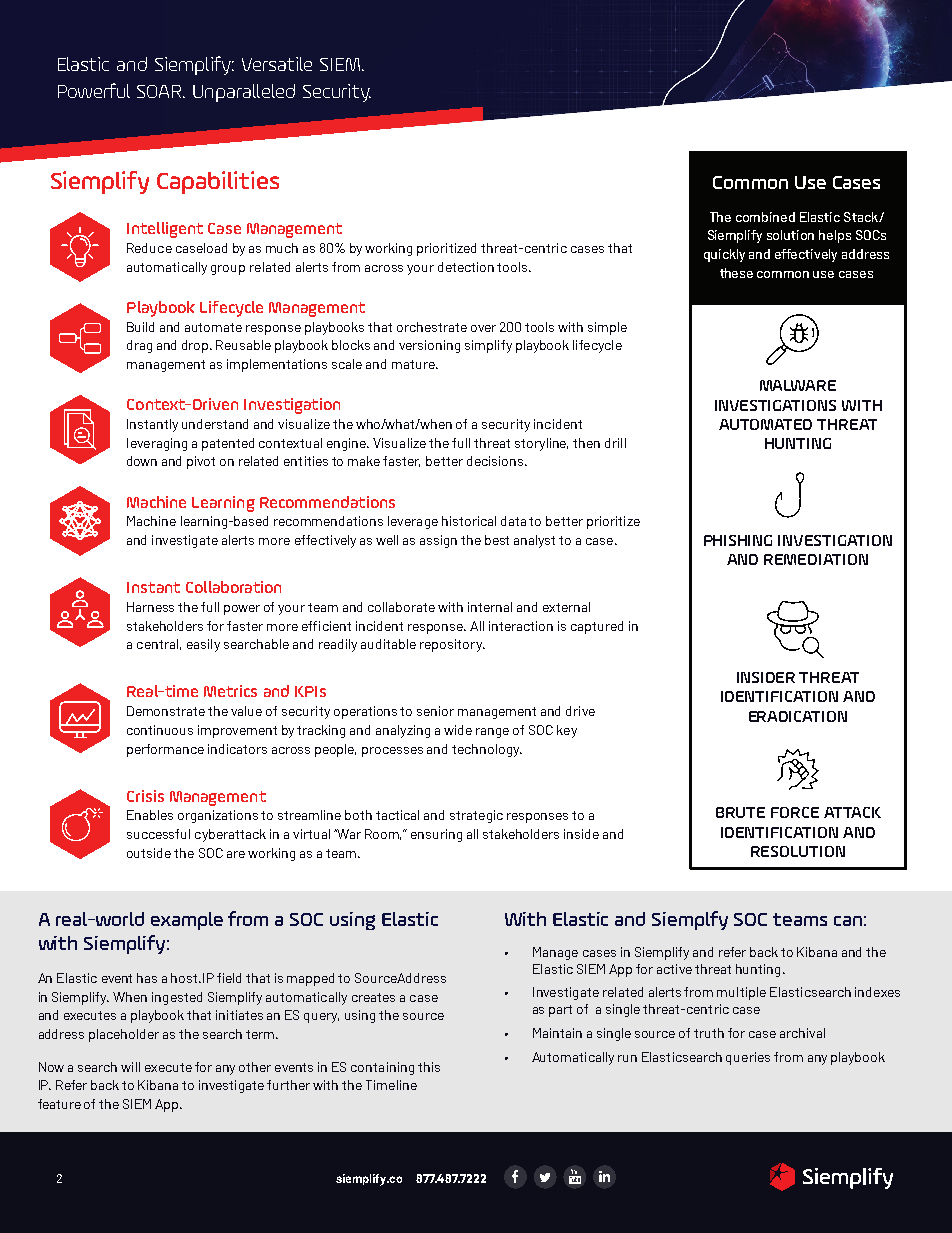 The height and width of the image is (1233, 952). What do you see at coordinates (798, 385) in the image?
I see `MALWARE` at bounding box center [798, 385].
